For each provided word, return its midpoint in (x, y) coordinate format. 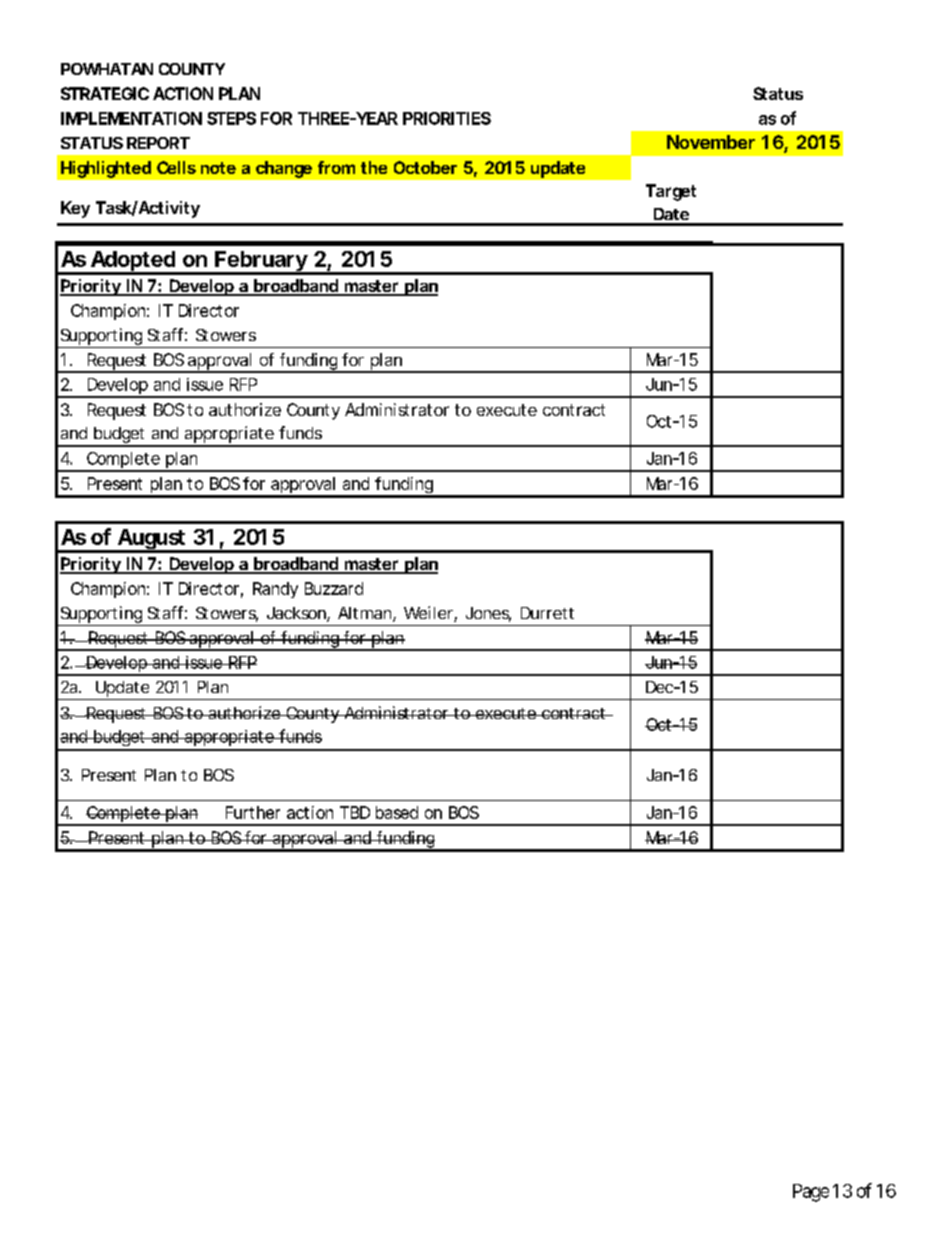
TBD (355, 812)
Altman (366, 614)
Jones (488, 614)
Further (253, 812)
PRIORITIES (447, 118)
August (151, 540)
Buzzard (334, 588)
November (711, 142)
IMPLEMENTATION (131, 118)
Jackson (297, 614)
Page (811, 1193)
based (397, 812)
